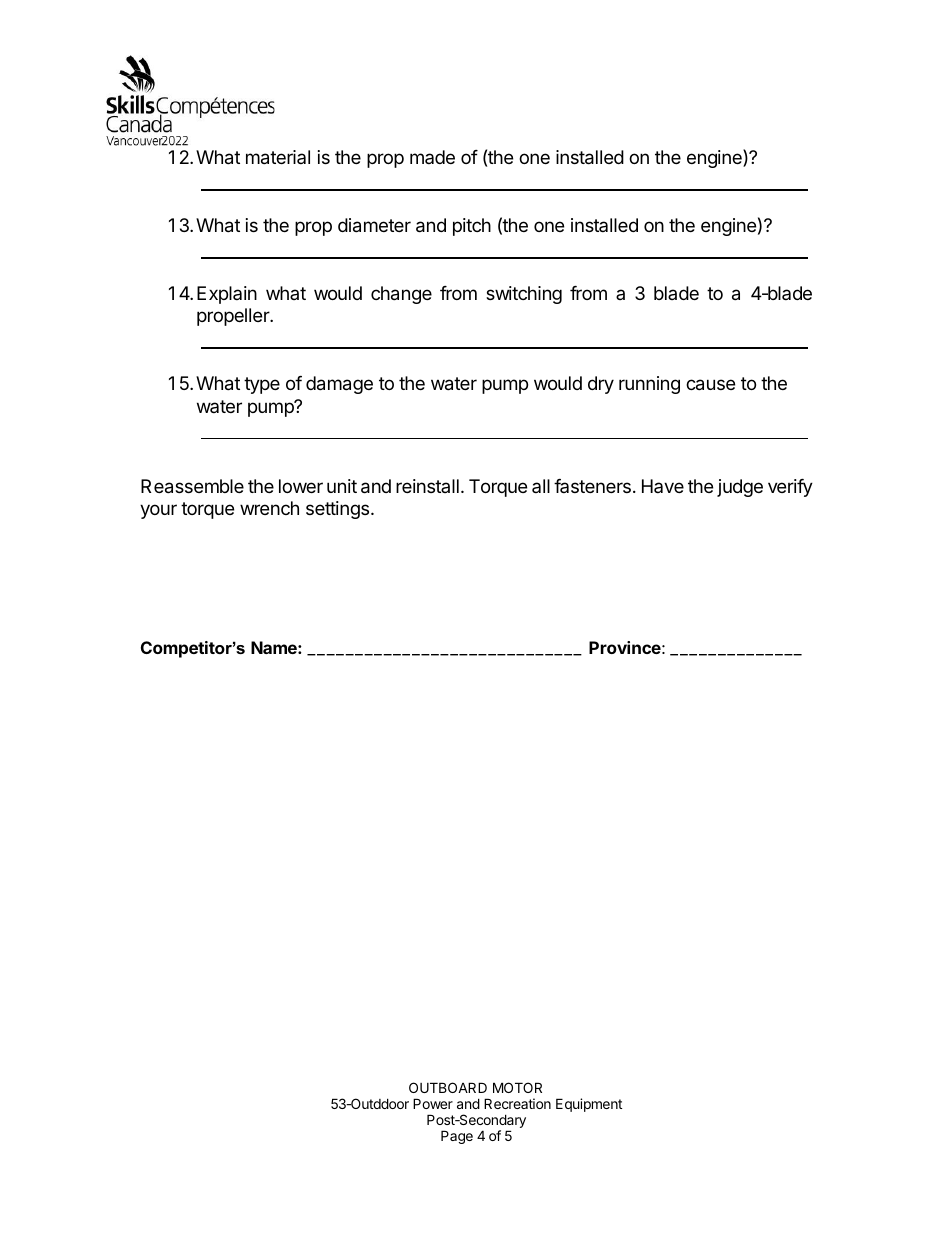 Image resolution: width=952 pixels, height=1233 pixels. What do you see at coordinates (158, 511) in the screenshot?
I see `your` at bounding box center [158, 511].
